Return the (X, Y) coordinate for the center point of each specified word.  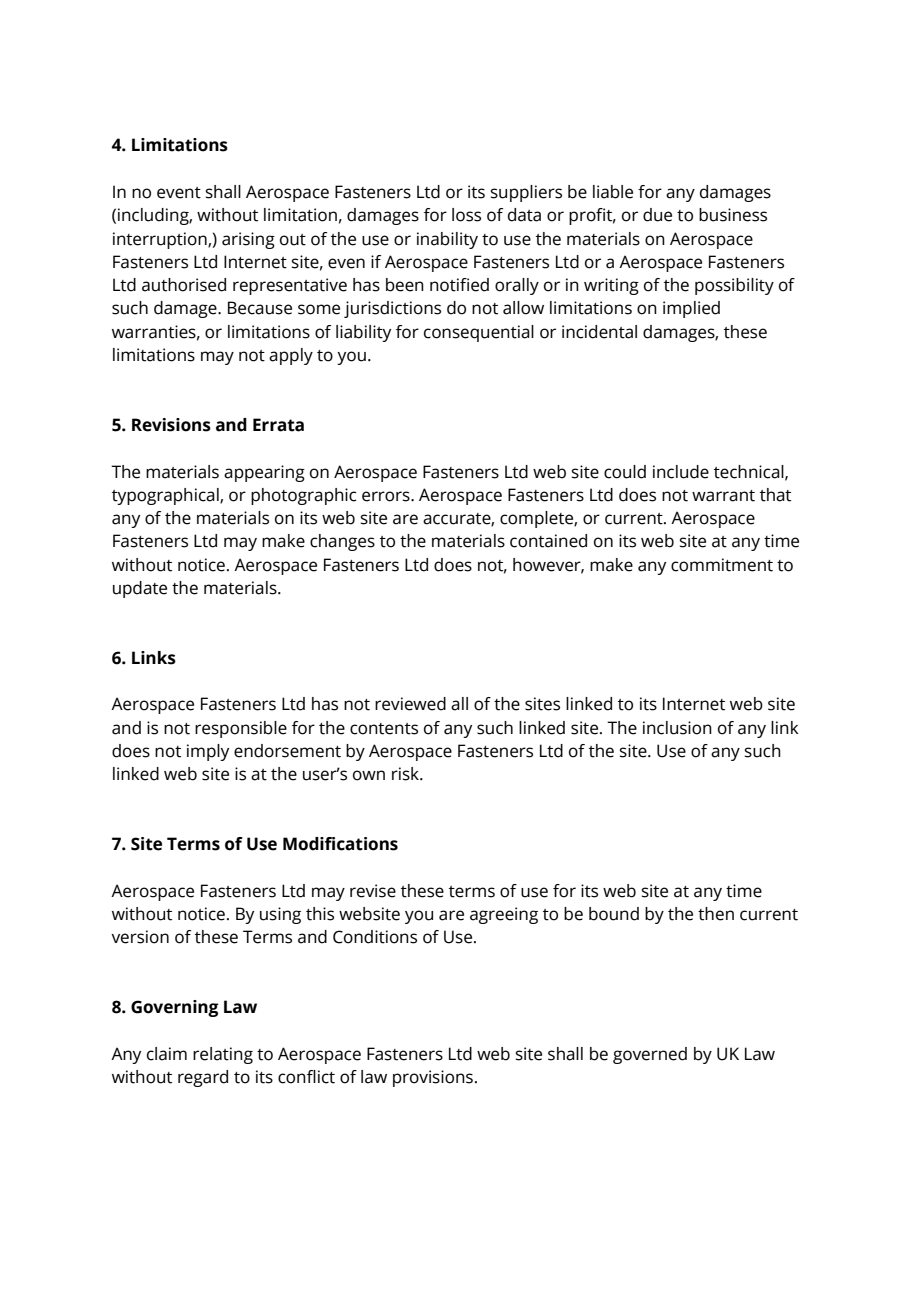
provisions (433, 1078)
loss (466, 215)
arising (248, 240)
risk (406, 774)
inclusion (677, 728)
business (733, 215)
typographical (166, 496)
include (681, 472)
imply (208, 752)
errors (387, 496)
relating (223, 1055)
